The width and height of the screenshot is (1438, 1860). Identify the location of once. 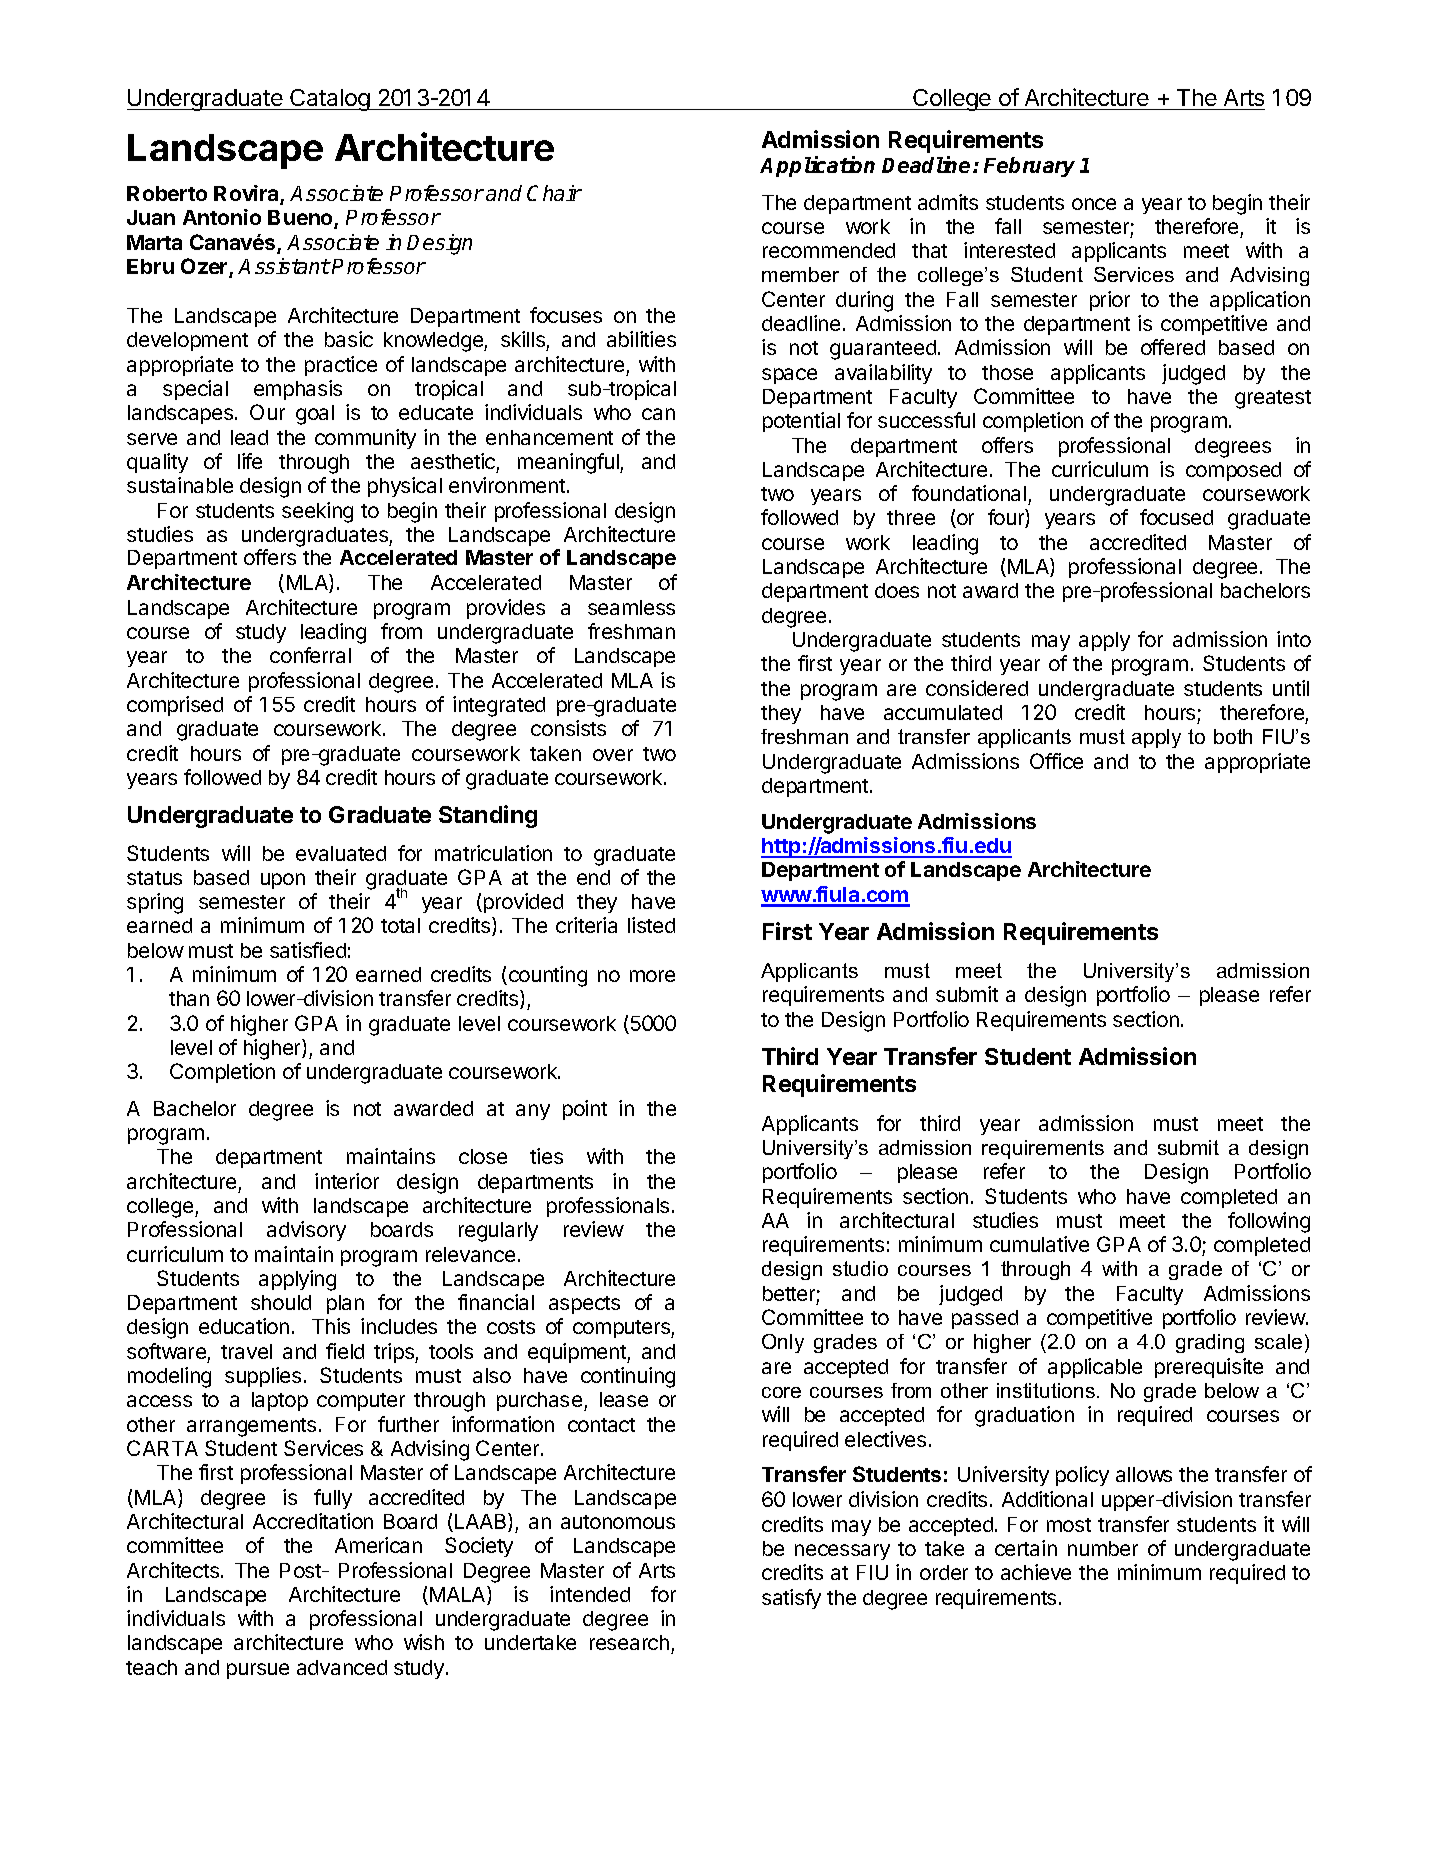
(1094, 204).
